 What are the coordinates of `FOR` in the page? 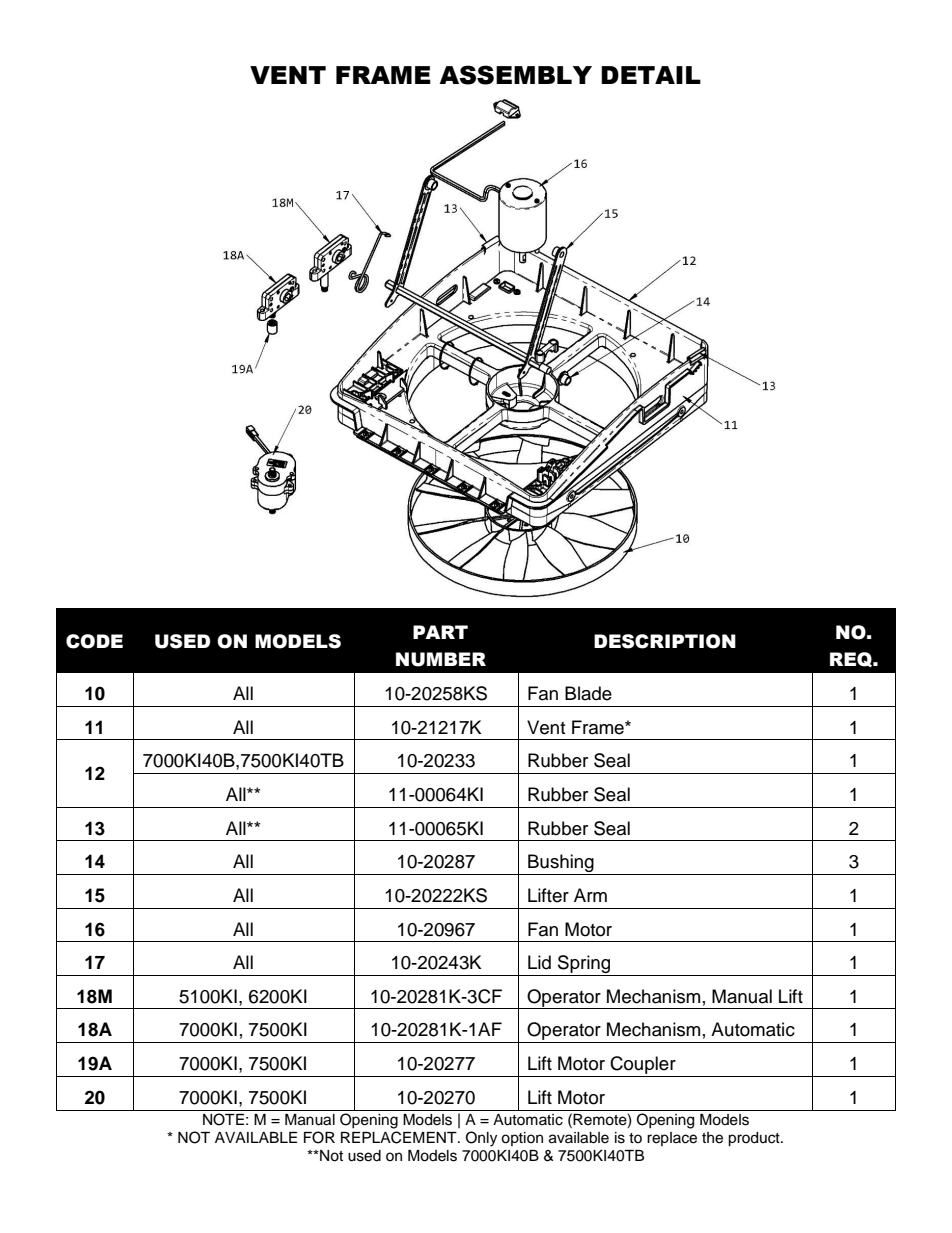 It's located at (319, 1137).
